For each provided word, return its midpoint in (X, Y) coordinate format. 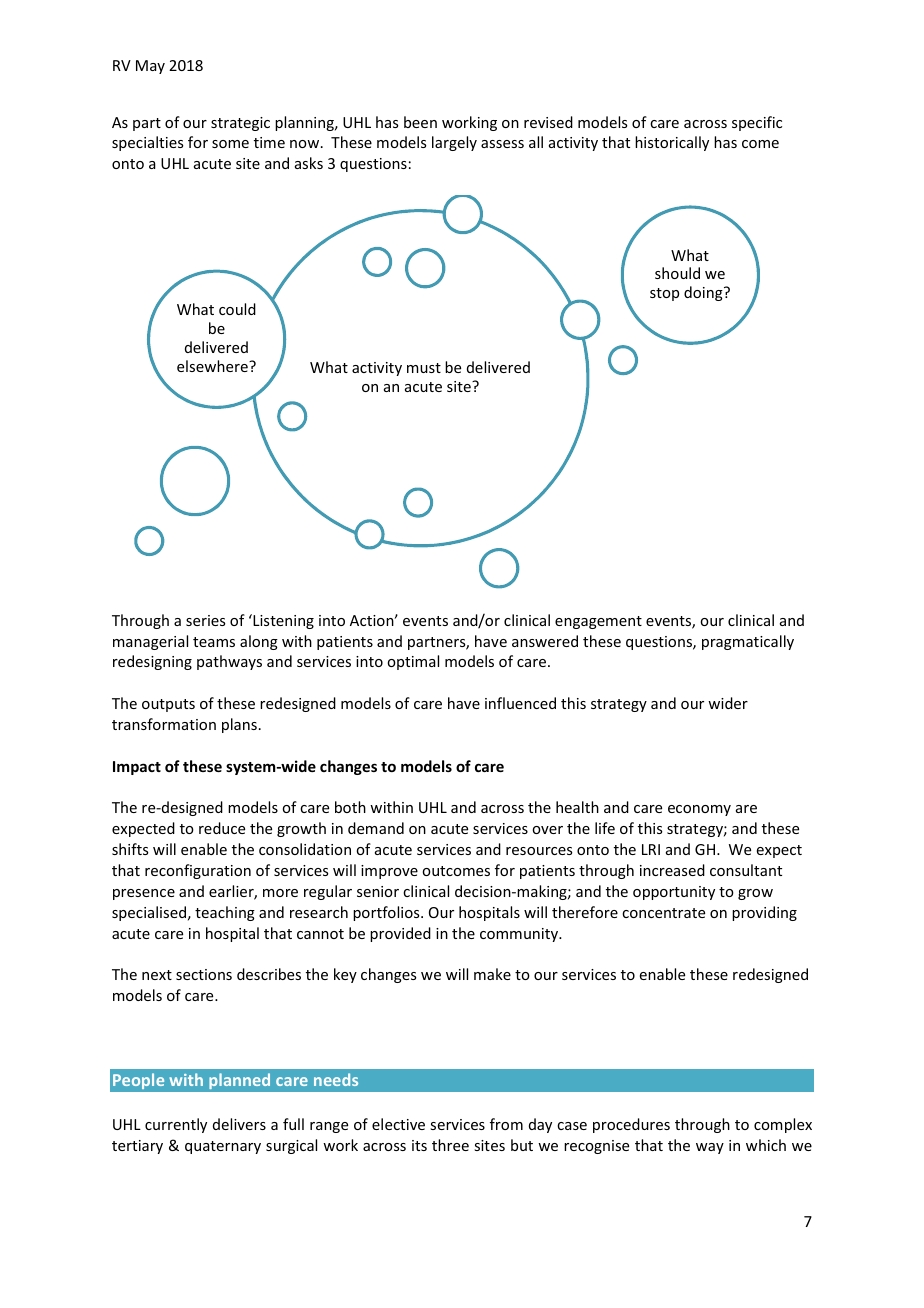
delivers (239, 1124)
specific (757, 123)
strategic (240, 124)
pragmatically (748, 642)
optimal (413, 662)
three (450, 1145)
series (205, 620)
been (420, 122)
